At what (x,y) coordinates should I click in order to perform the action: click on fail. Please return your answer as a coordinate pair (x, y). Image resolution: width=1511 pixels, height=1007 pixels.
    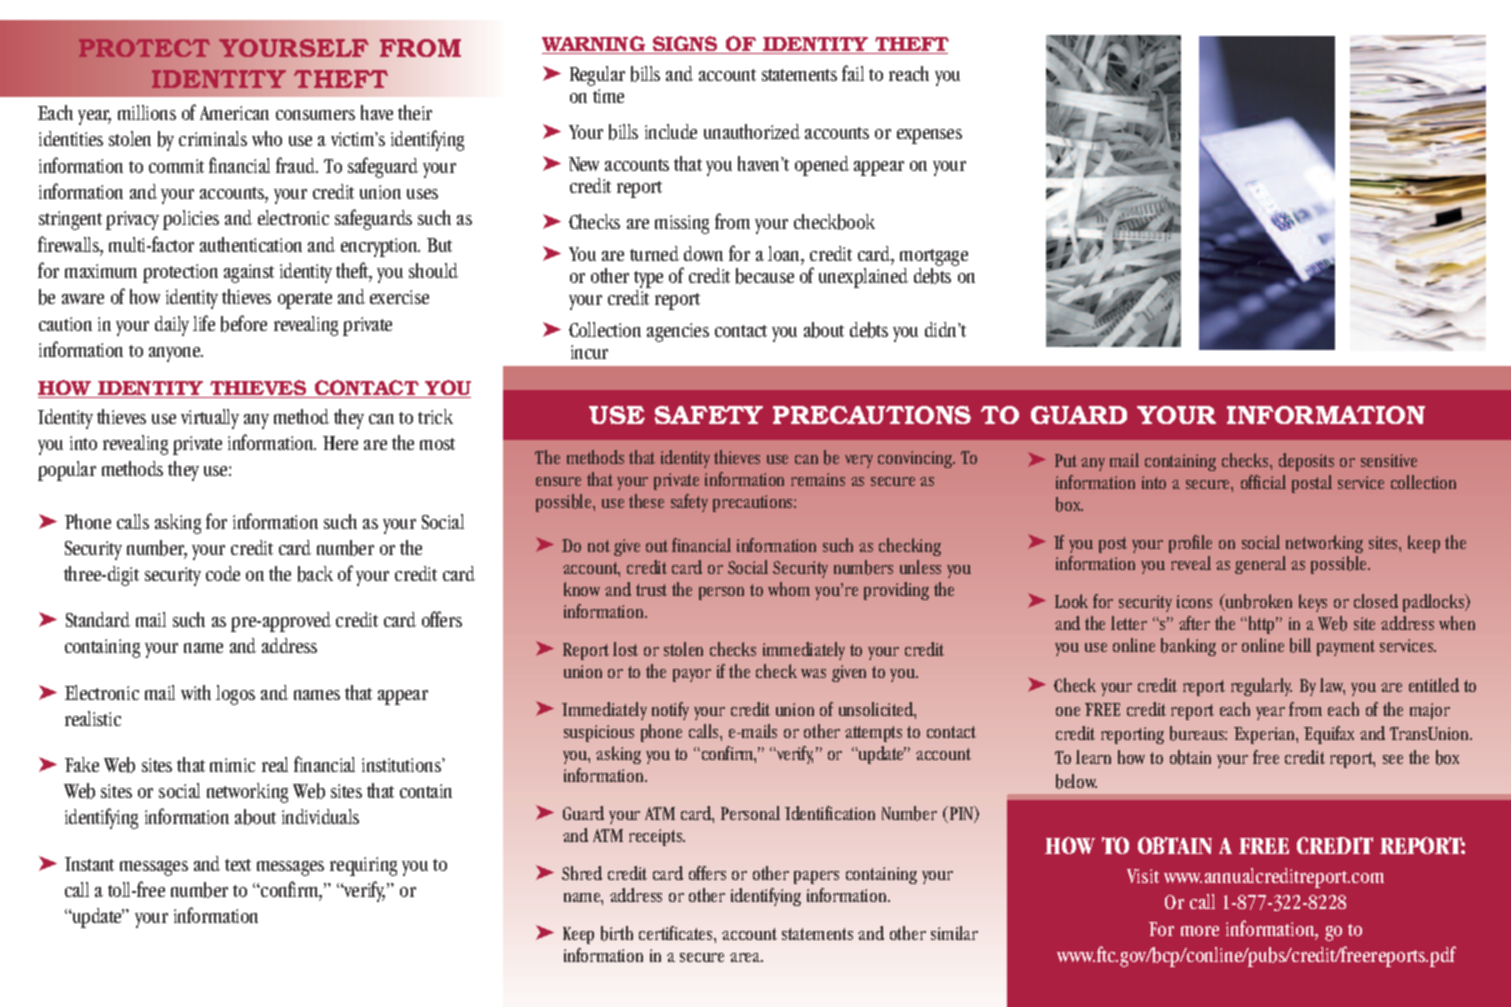
    Looking at the image, I should click on (853, 73).
